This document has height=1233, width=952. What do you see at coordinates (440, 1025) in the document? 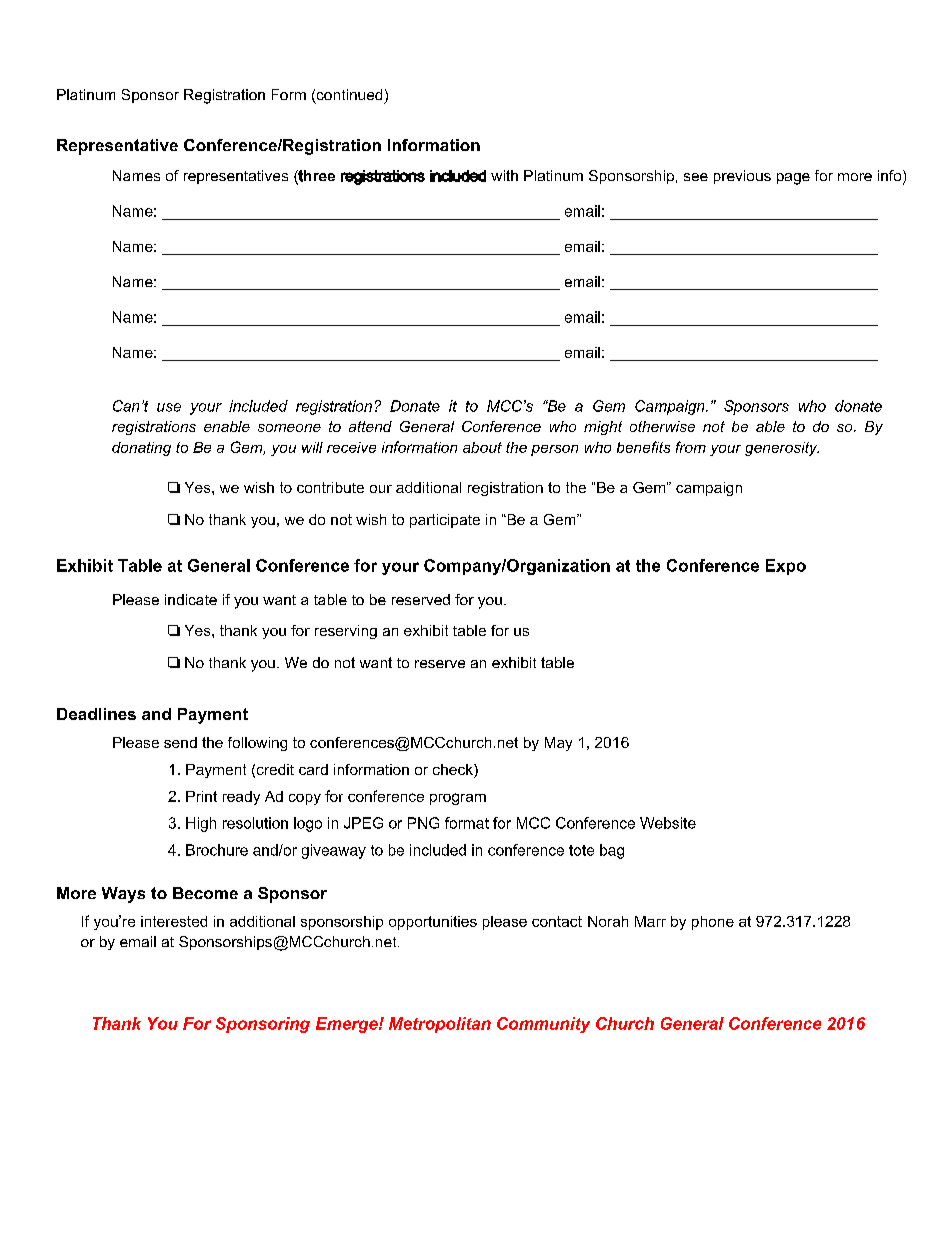
I see `Metropolitan` at bounding box center [440, 1025].
